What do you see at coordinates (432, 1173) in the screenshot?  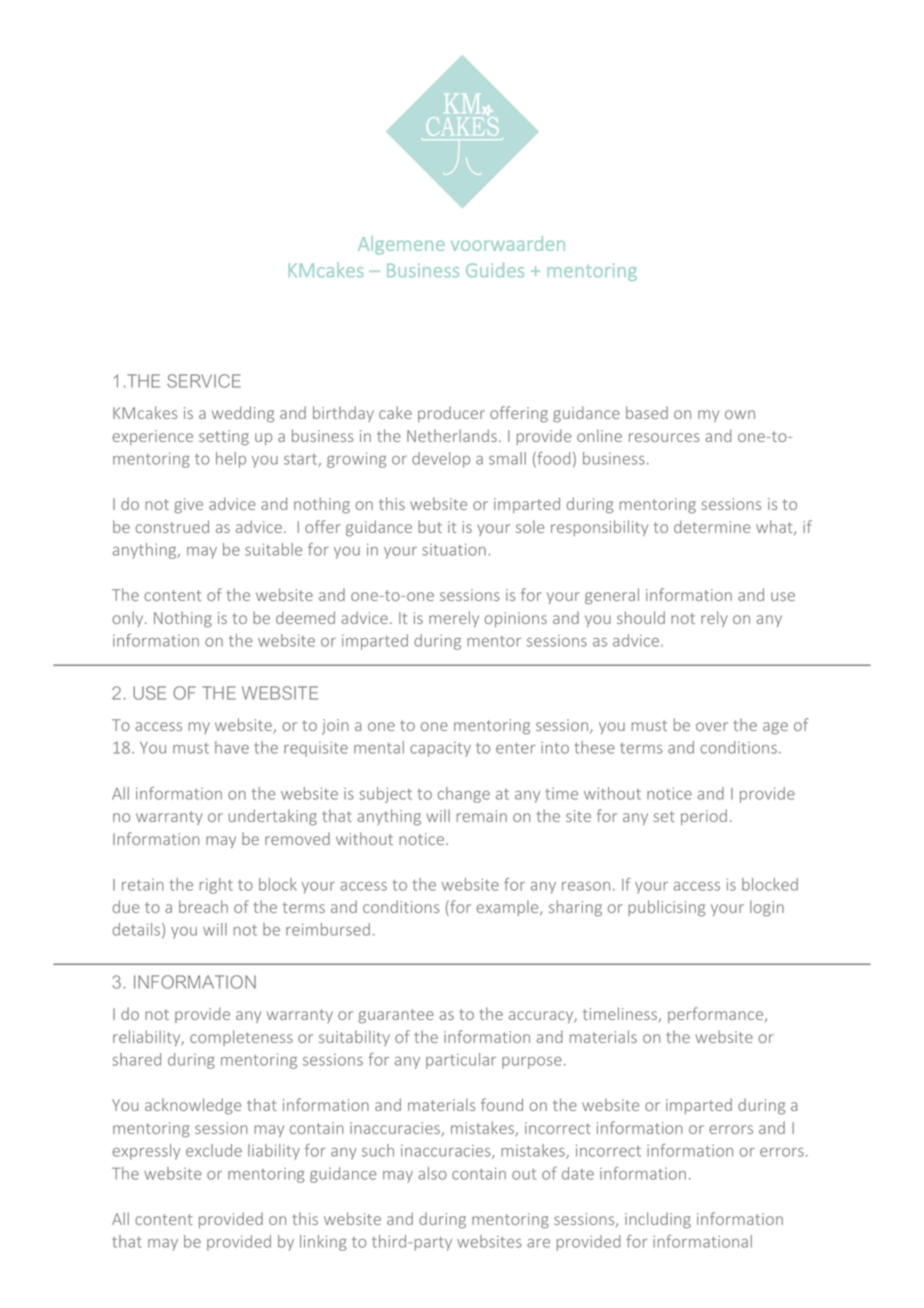 I see `also` at bounding box center [432, 1173].
